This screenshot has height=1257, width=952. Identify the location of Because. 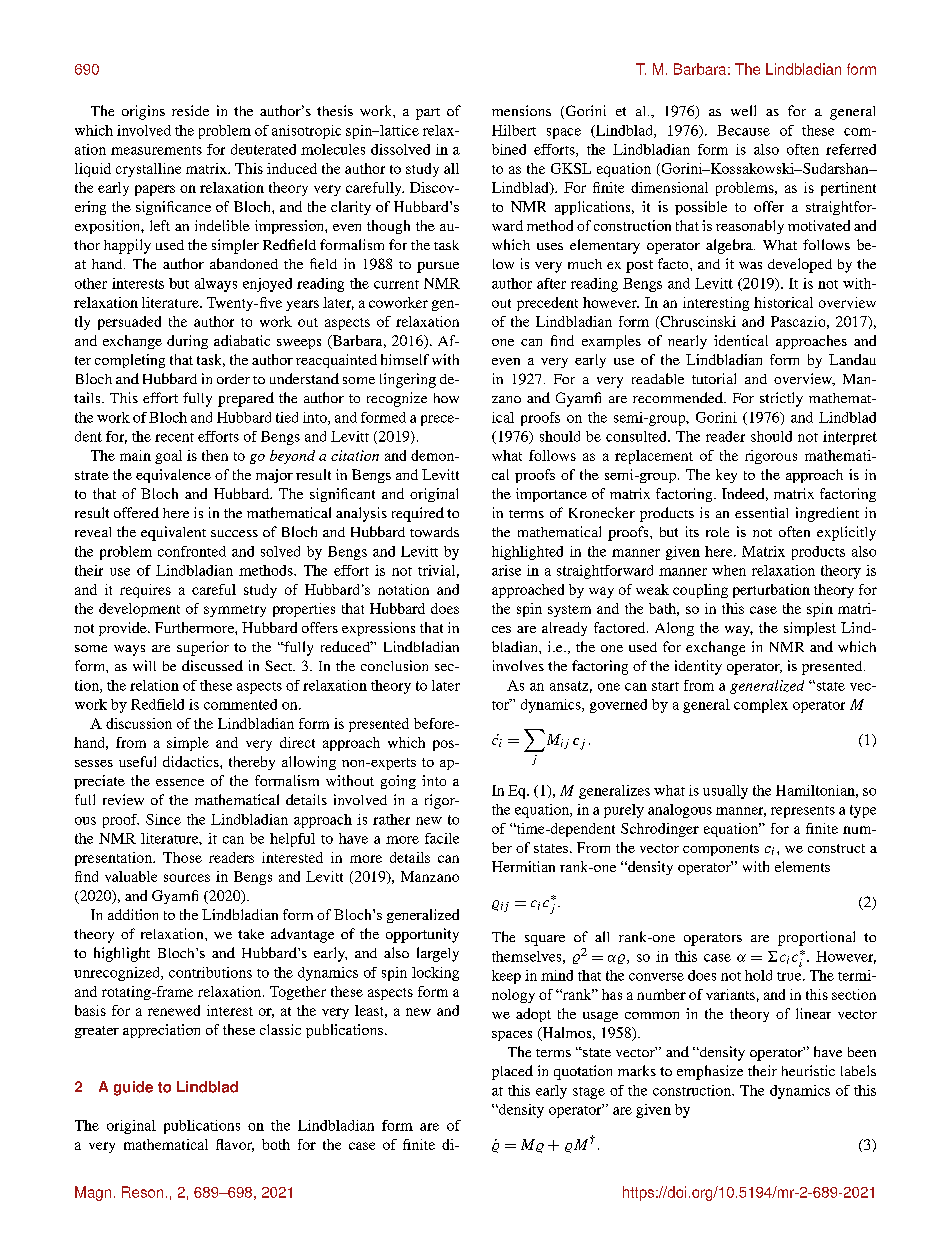
(743, 130).
